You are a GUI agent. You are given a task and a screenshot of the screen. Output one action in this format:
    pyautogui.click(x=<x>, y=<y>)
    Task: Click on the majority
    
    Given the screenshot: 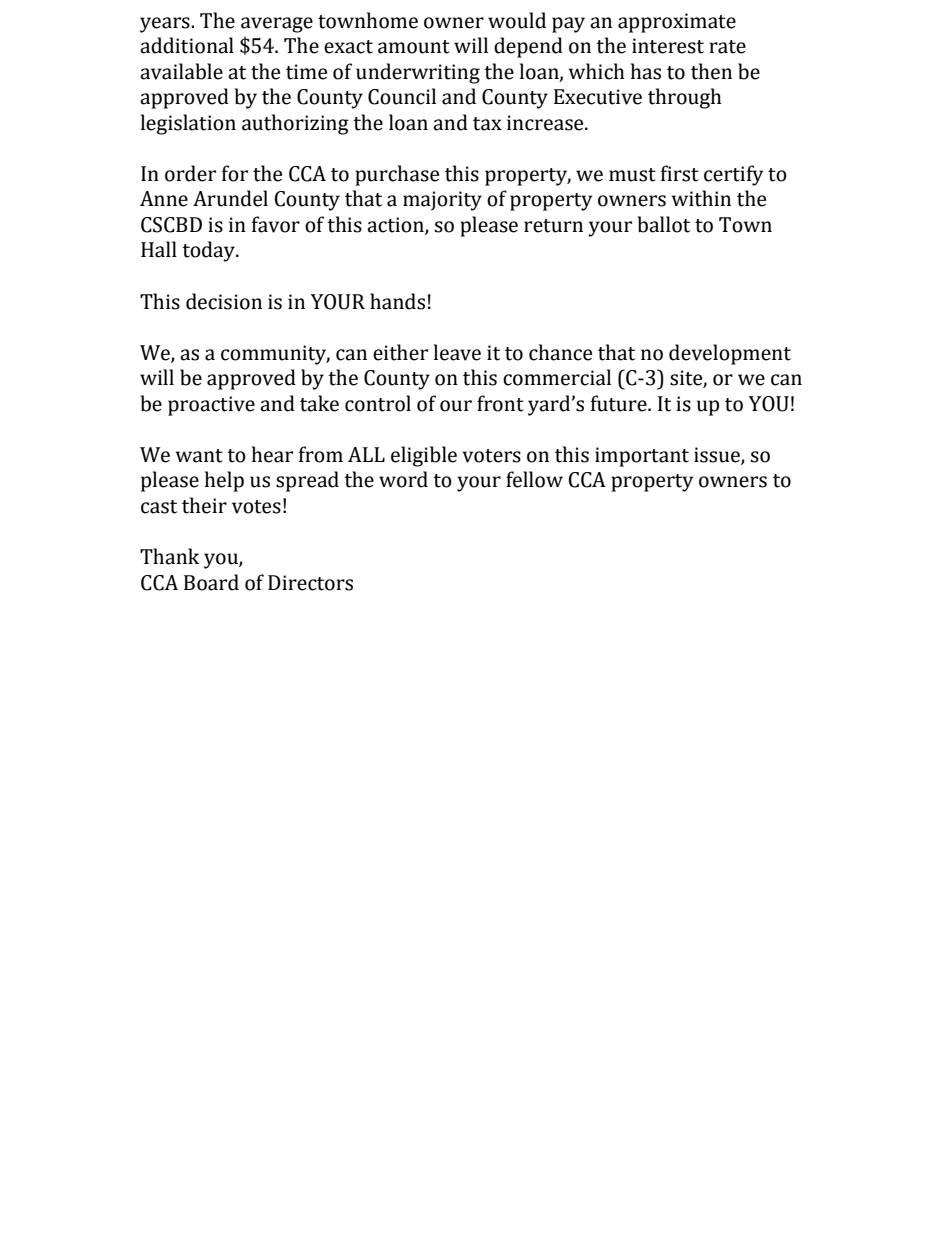 What is the action you would take?
    pyautogui.click(x=442, y=201)
